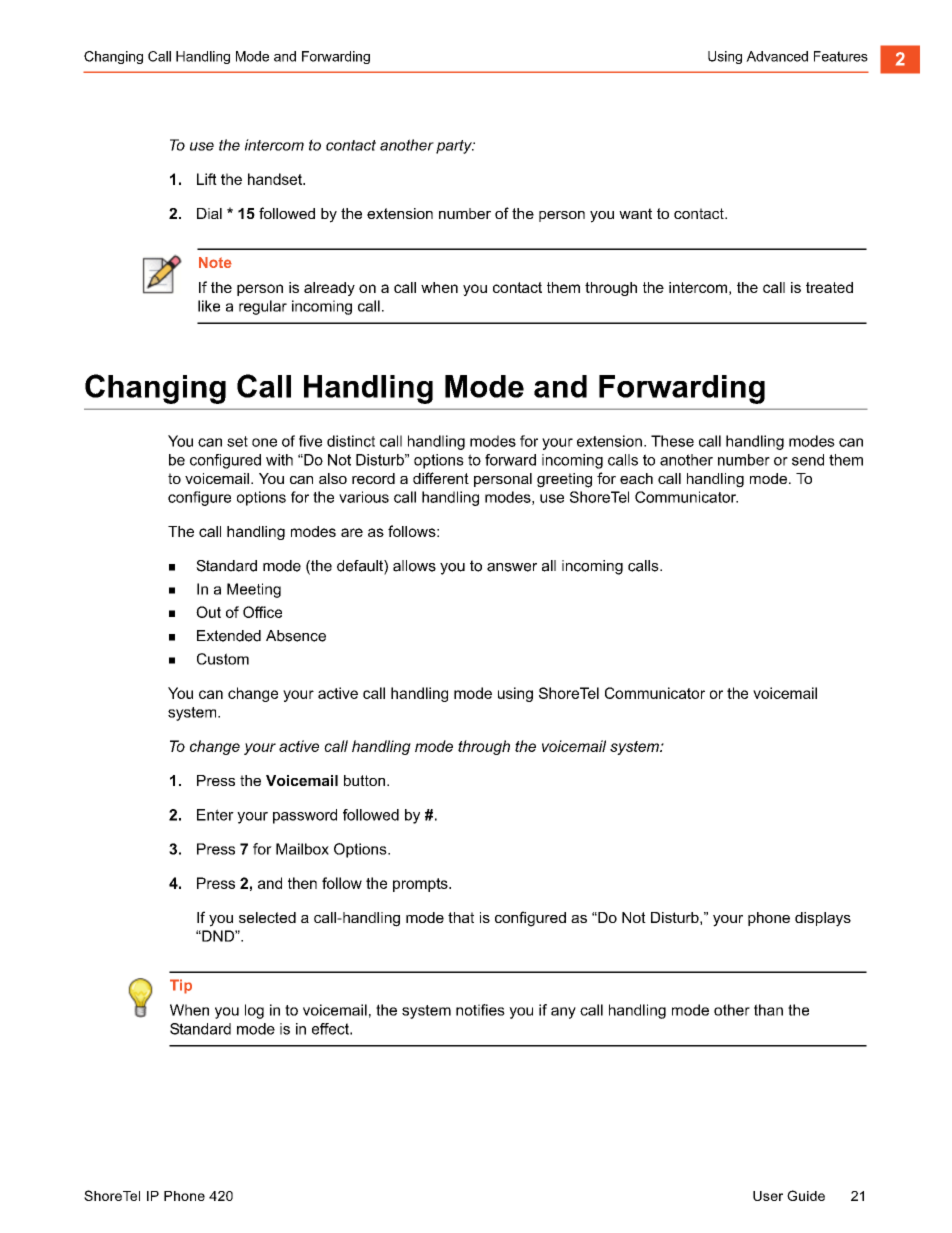 This document has height=1233, width=952. What do you see at coordinates (267, 917) in the document?
I see `selected` at bounding box center [267, 917].
